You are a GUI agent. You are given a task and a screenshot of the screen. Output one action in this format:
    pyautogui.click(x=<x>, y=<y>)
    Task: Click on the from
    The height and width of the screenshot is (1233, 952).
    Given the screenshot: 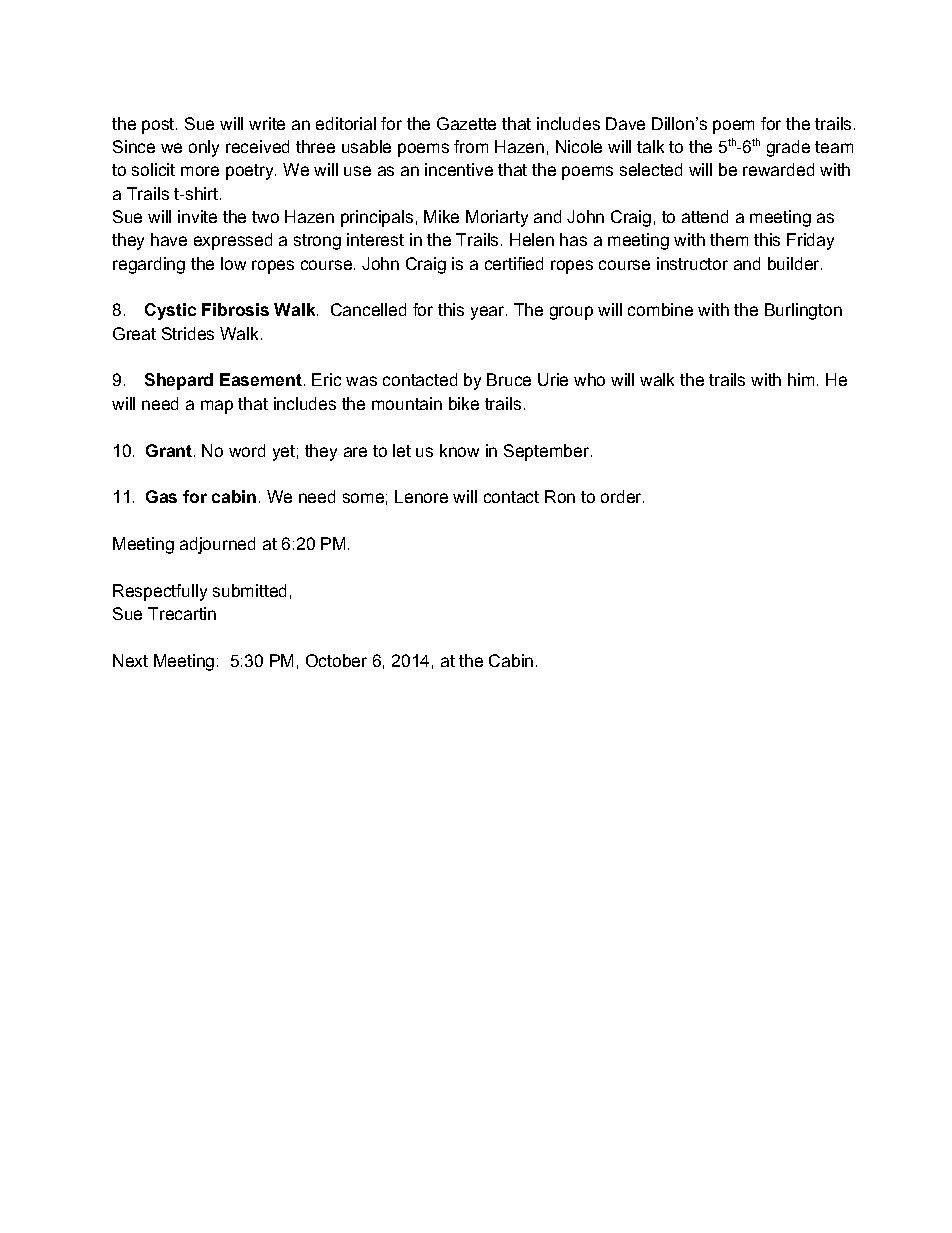 What is the action you would take?
    pyautogui.click(x=471, y=146)
